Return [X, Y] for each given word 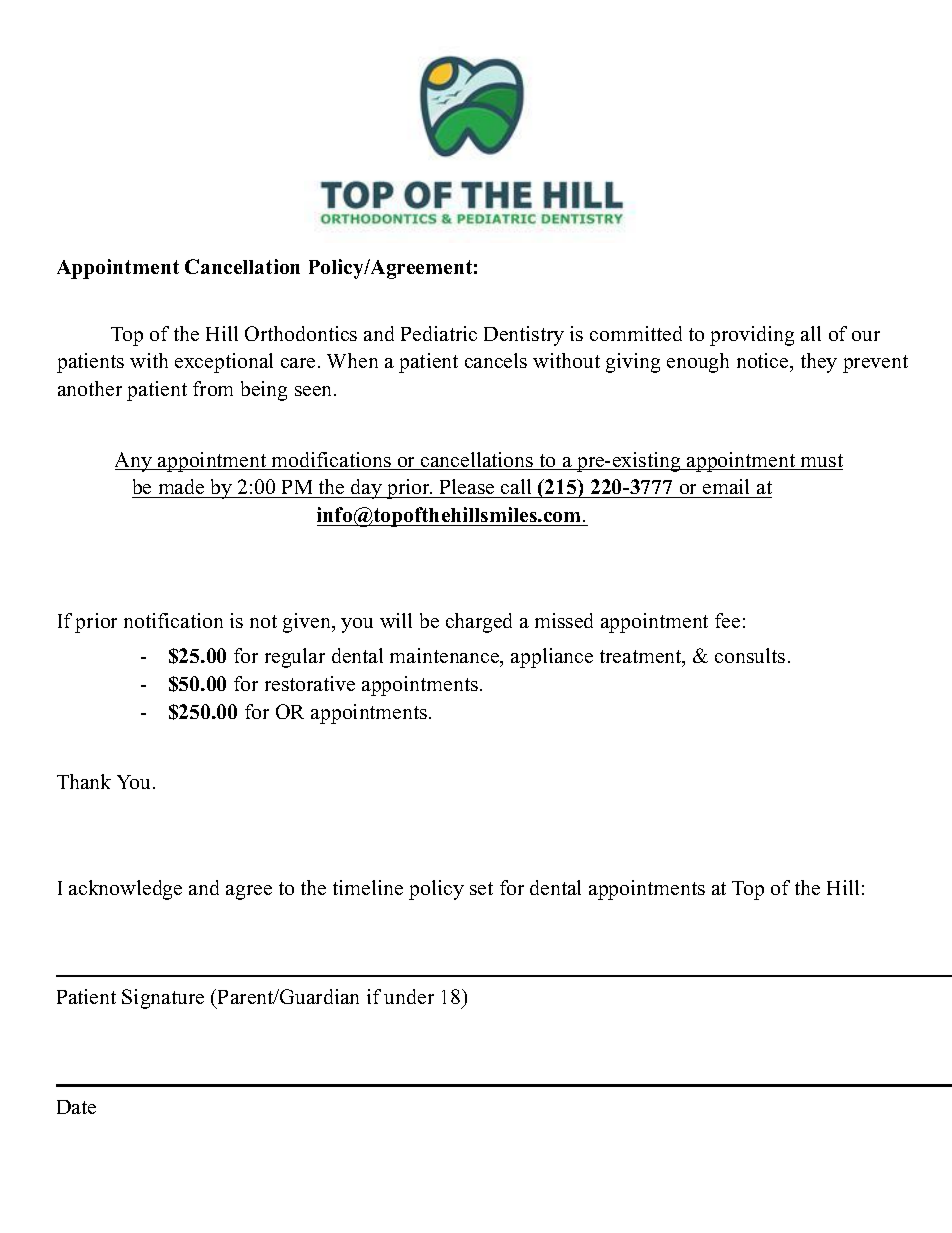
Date [76, 1107]
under [409, 996]
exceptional [224, 363]
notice [764, 362]
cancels [496, 360]
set [481, 888]
